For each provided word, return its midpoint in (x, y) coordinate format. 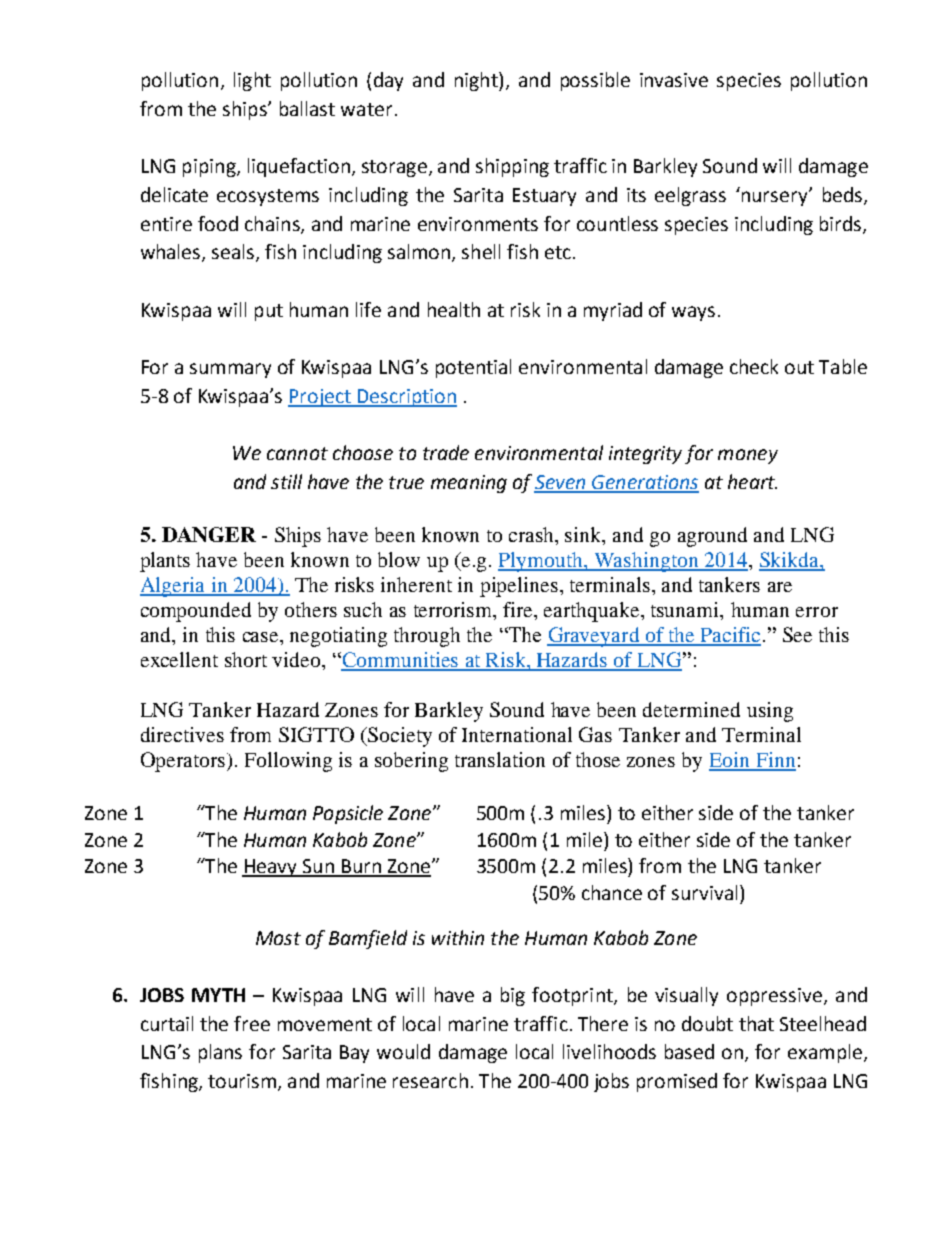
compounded (196, 612)
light (252, 81)
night (477, 81)
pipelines (519, 587)
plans (220, 1053)
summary (230, 370)
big (513, 996)
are (780, 587)
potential (473, 368)
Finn (775, 761)
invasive (674, 80)
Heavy (271, 868)
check (754, 366)
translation (500, 759)
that (756, 1023)
